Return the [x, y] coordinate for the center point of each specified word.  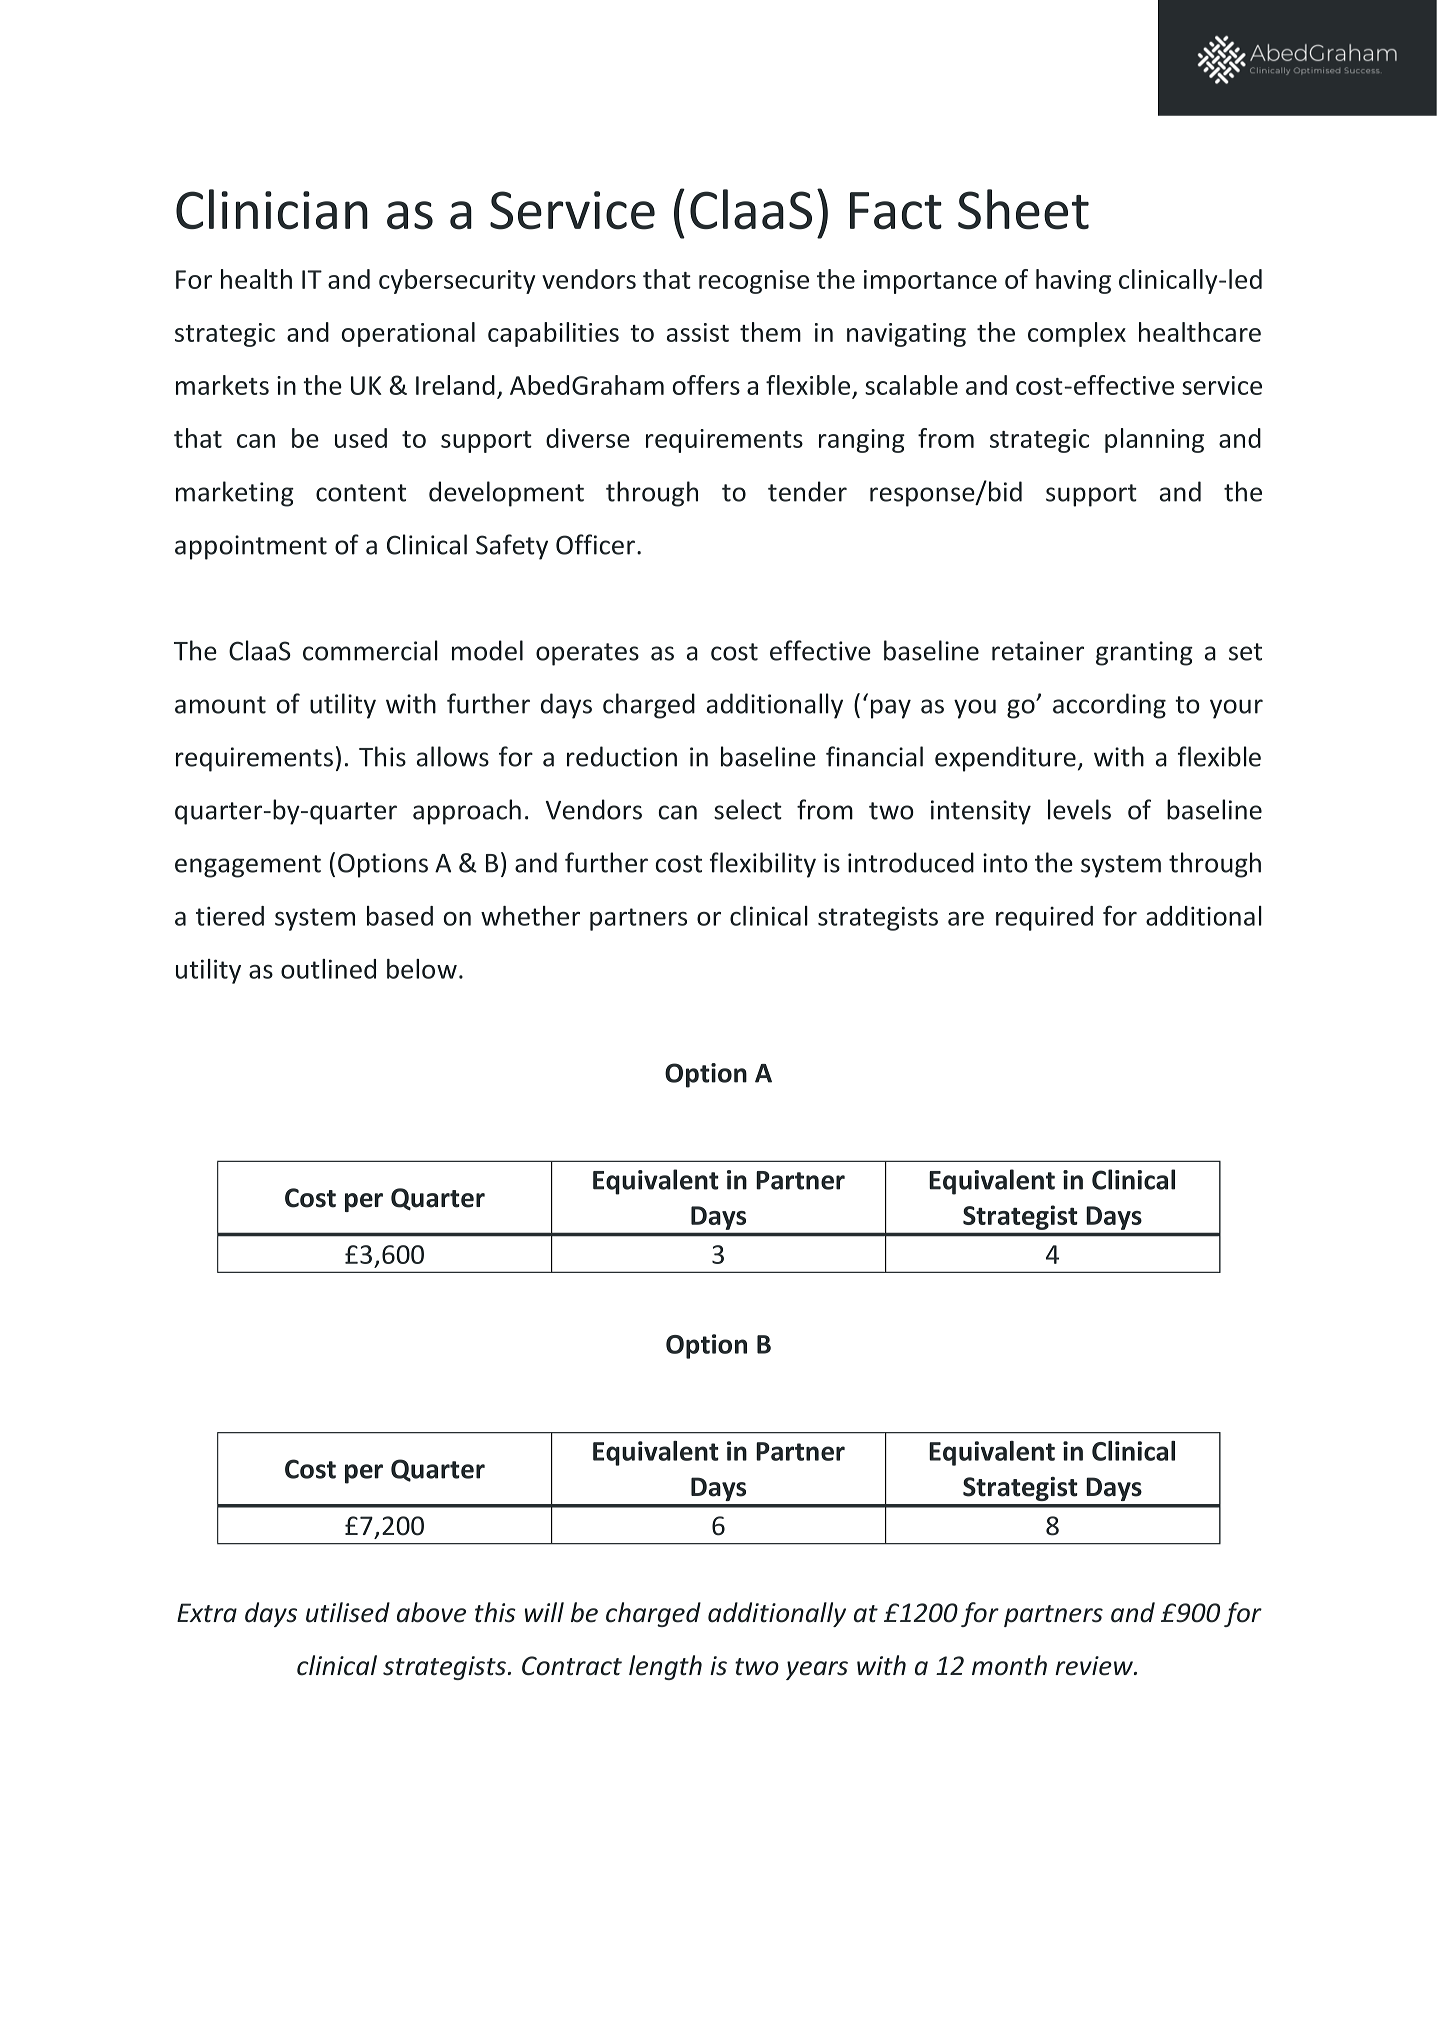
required [1044, 918]
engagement [248, 866]
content [361, 493]
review [1095, 1666]
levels [1079, 809]
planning [1154, 440]
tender [807, 491]
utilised [348, 1612]
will [544, 1612]
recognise [754, 282]
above [431, 1612]
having [1073, 281]
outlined [328, 969]
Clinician [272, 209]
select [748, 809]
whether [530, 916]
